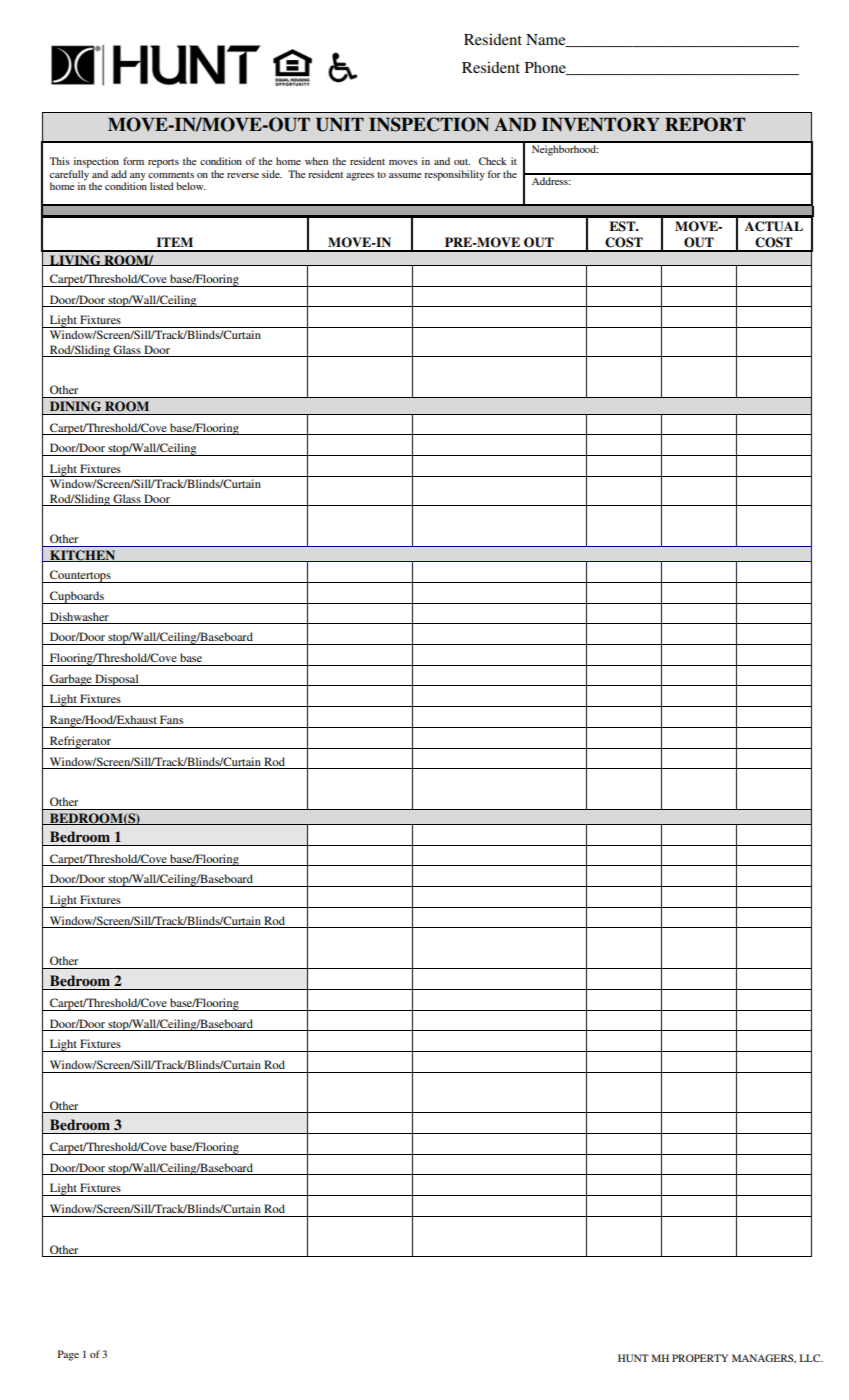 This document has width=849, height=1400. I want to click on Garbage, so click(71, 680).
